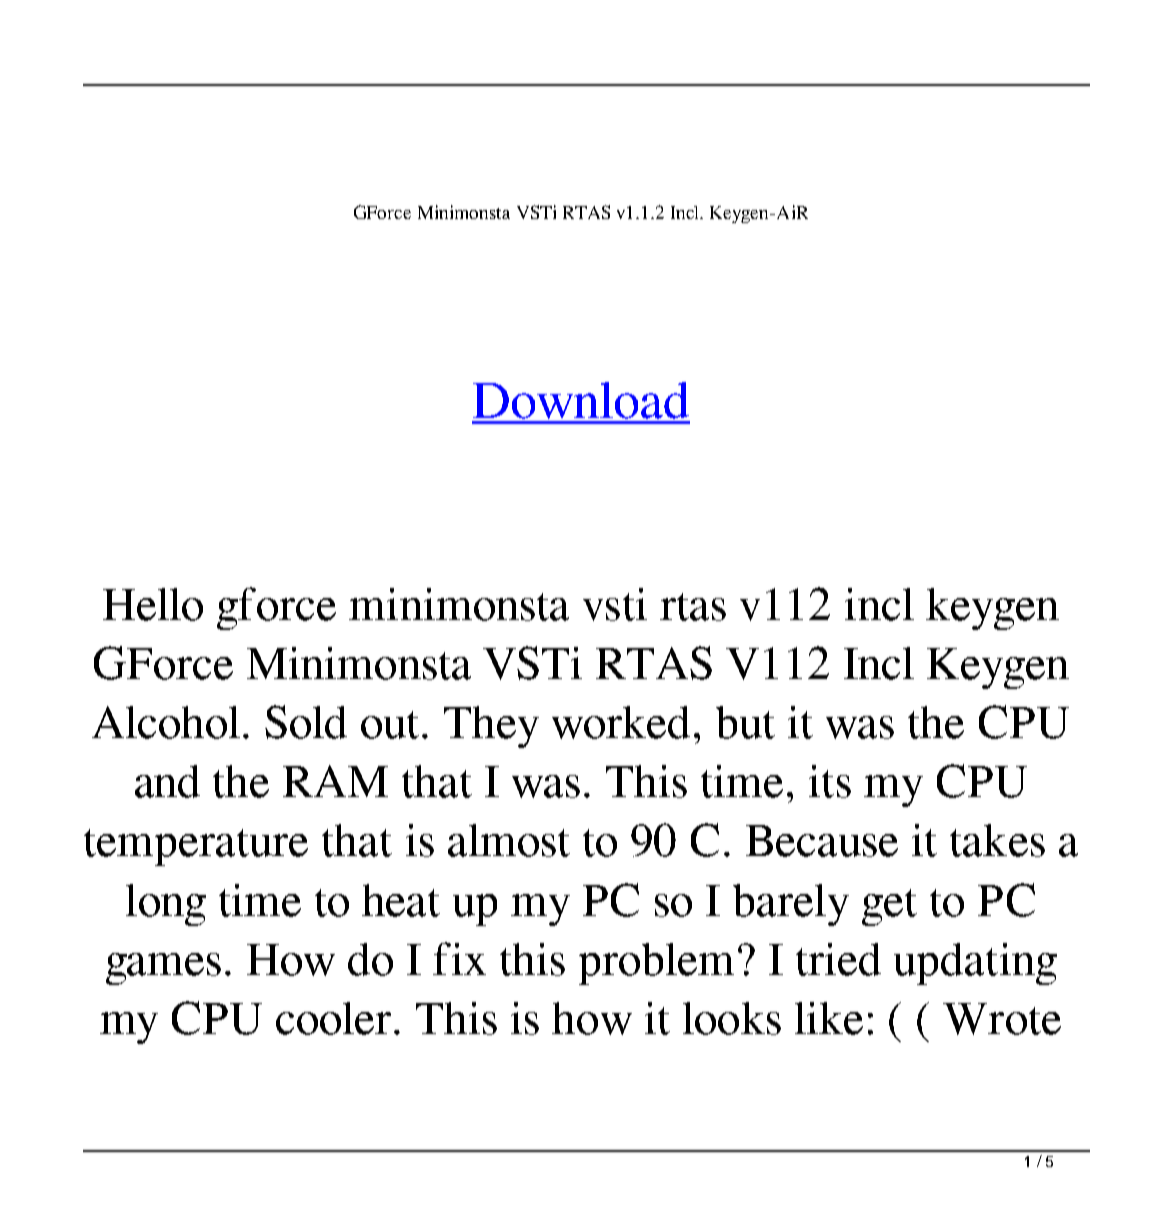  What do you see at coordinates (153, 604) in the screenshot?
I see `Hello` at bounding box center [153, 604].
